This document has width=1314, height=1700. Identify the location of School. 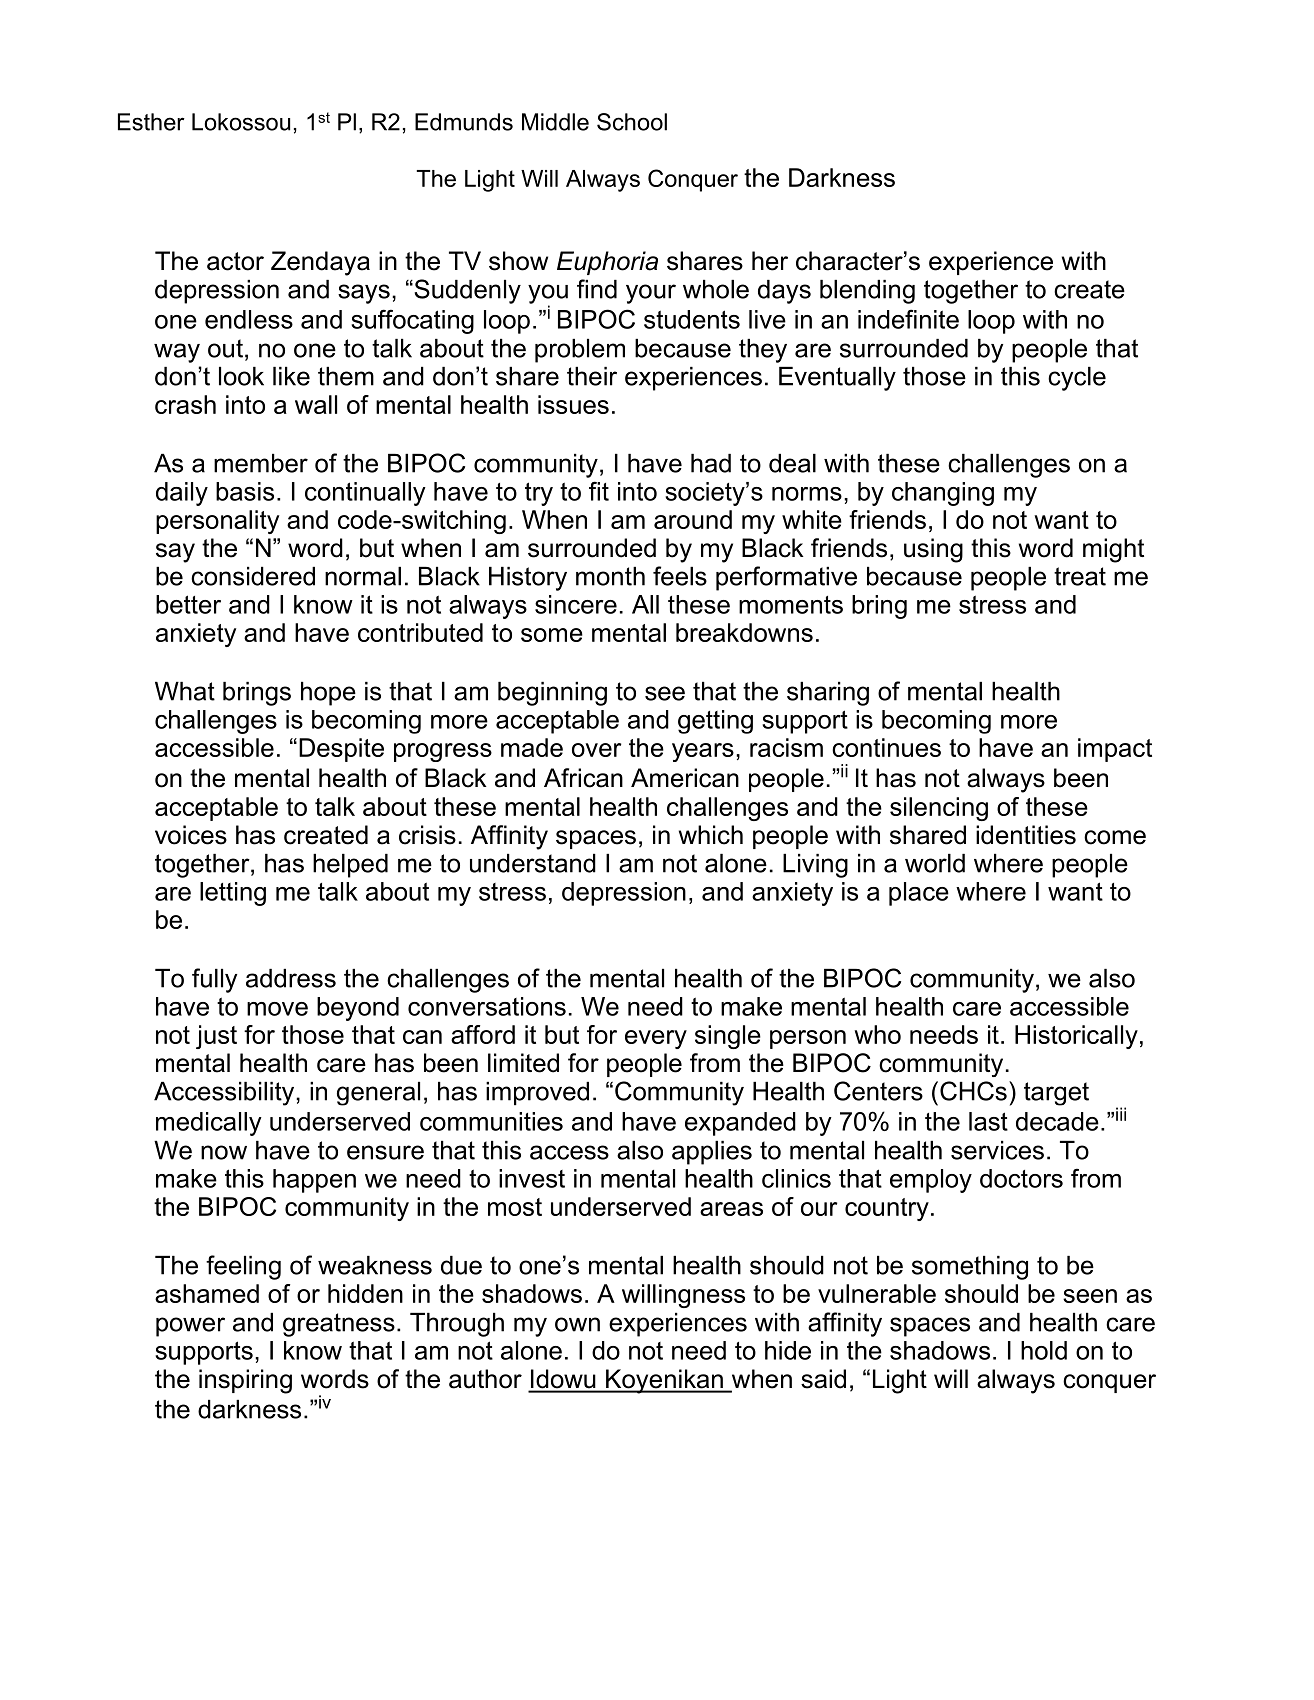
(632, 122).
